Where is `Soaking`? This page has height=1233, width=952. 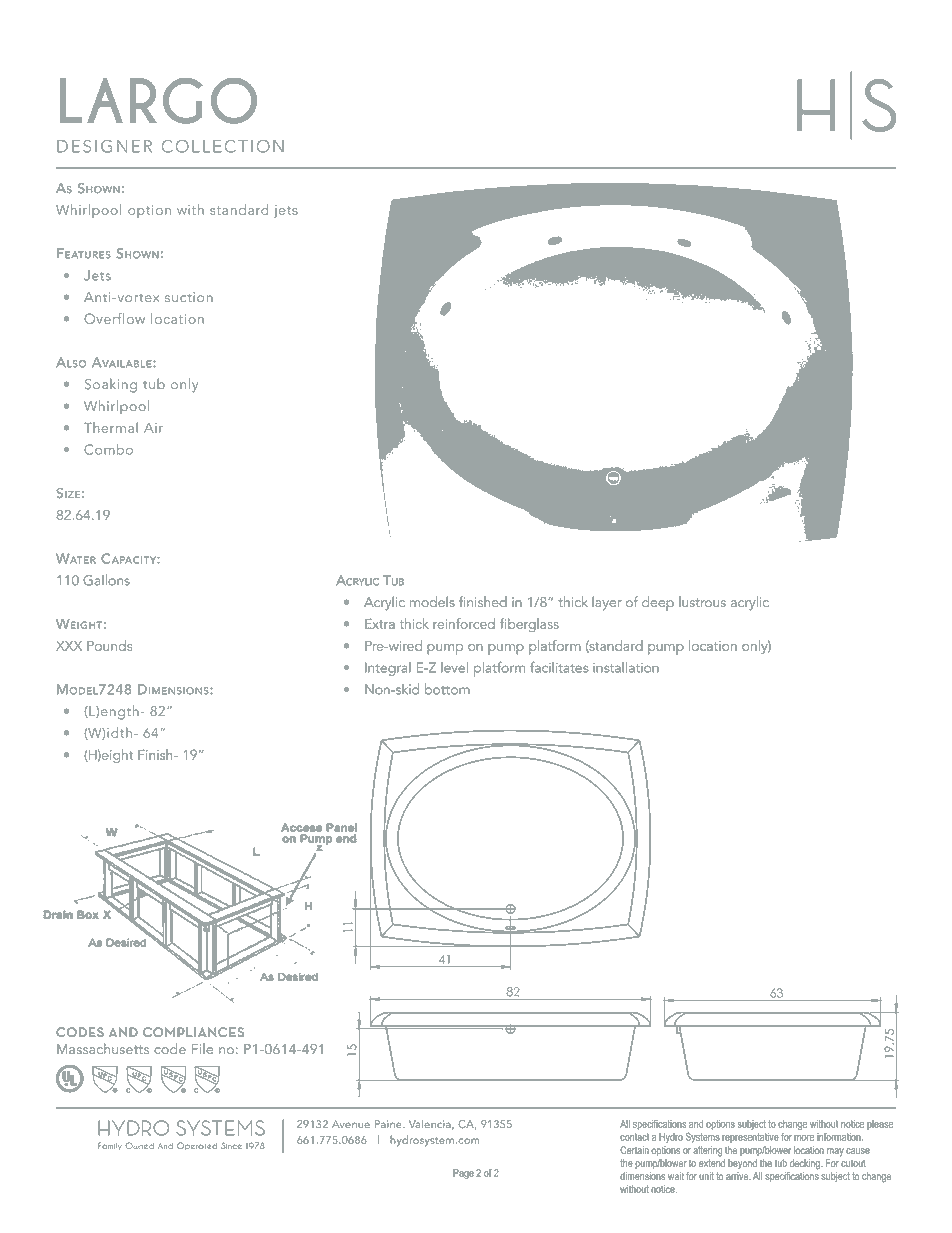 Soaking is located at coordinates (111, 385).
